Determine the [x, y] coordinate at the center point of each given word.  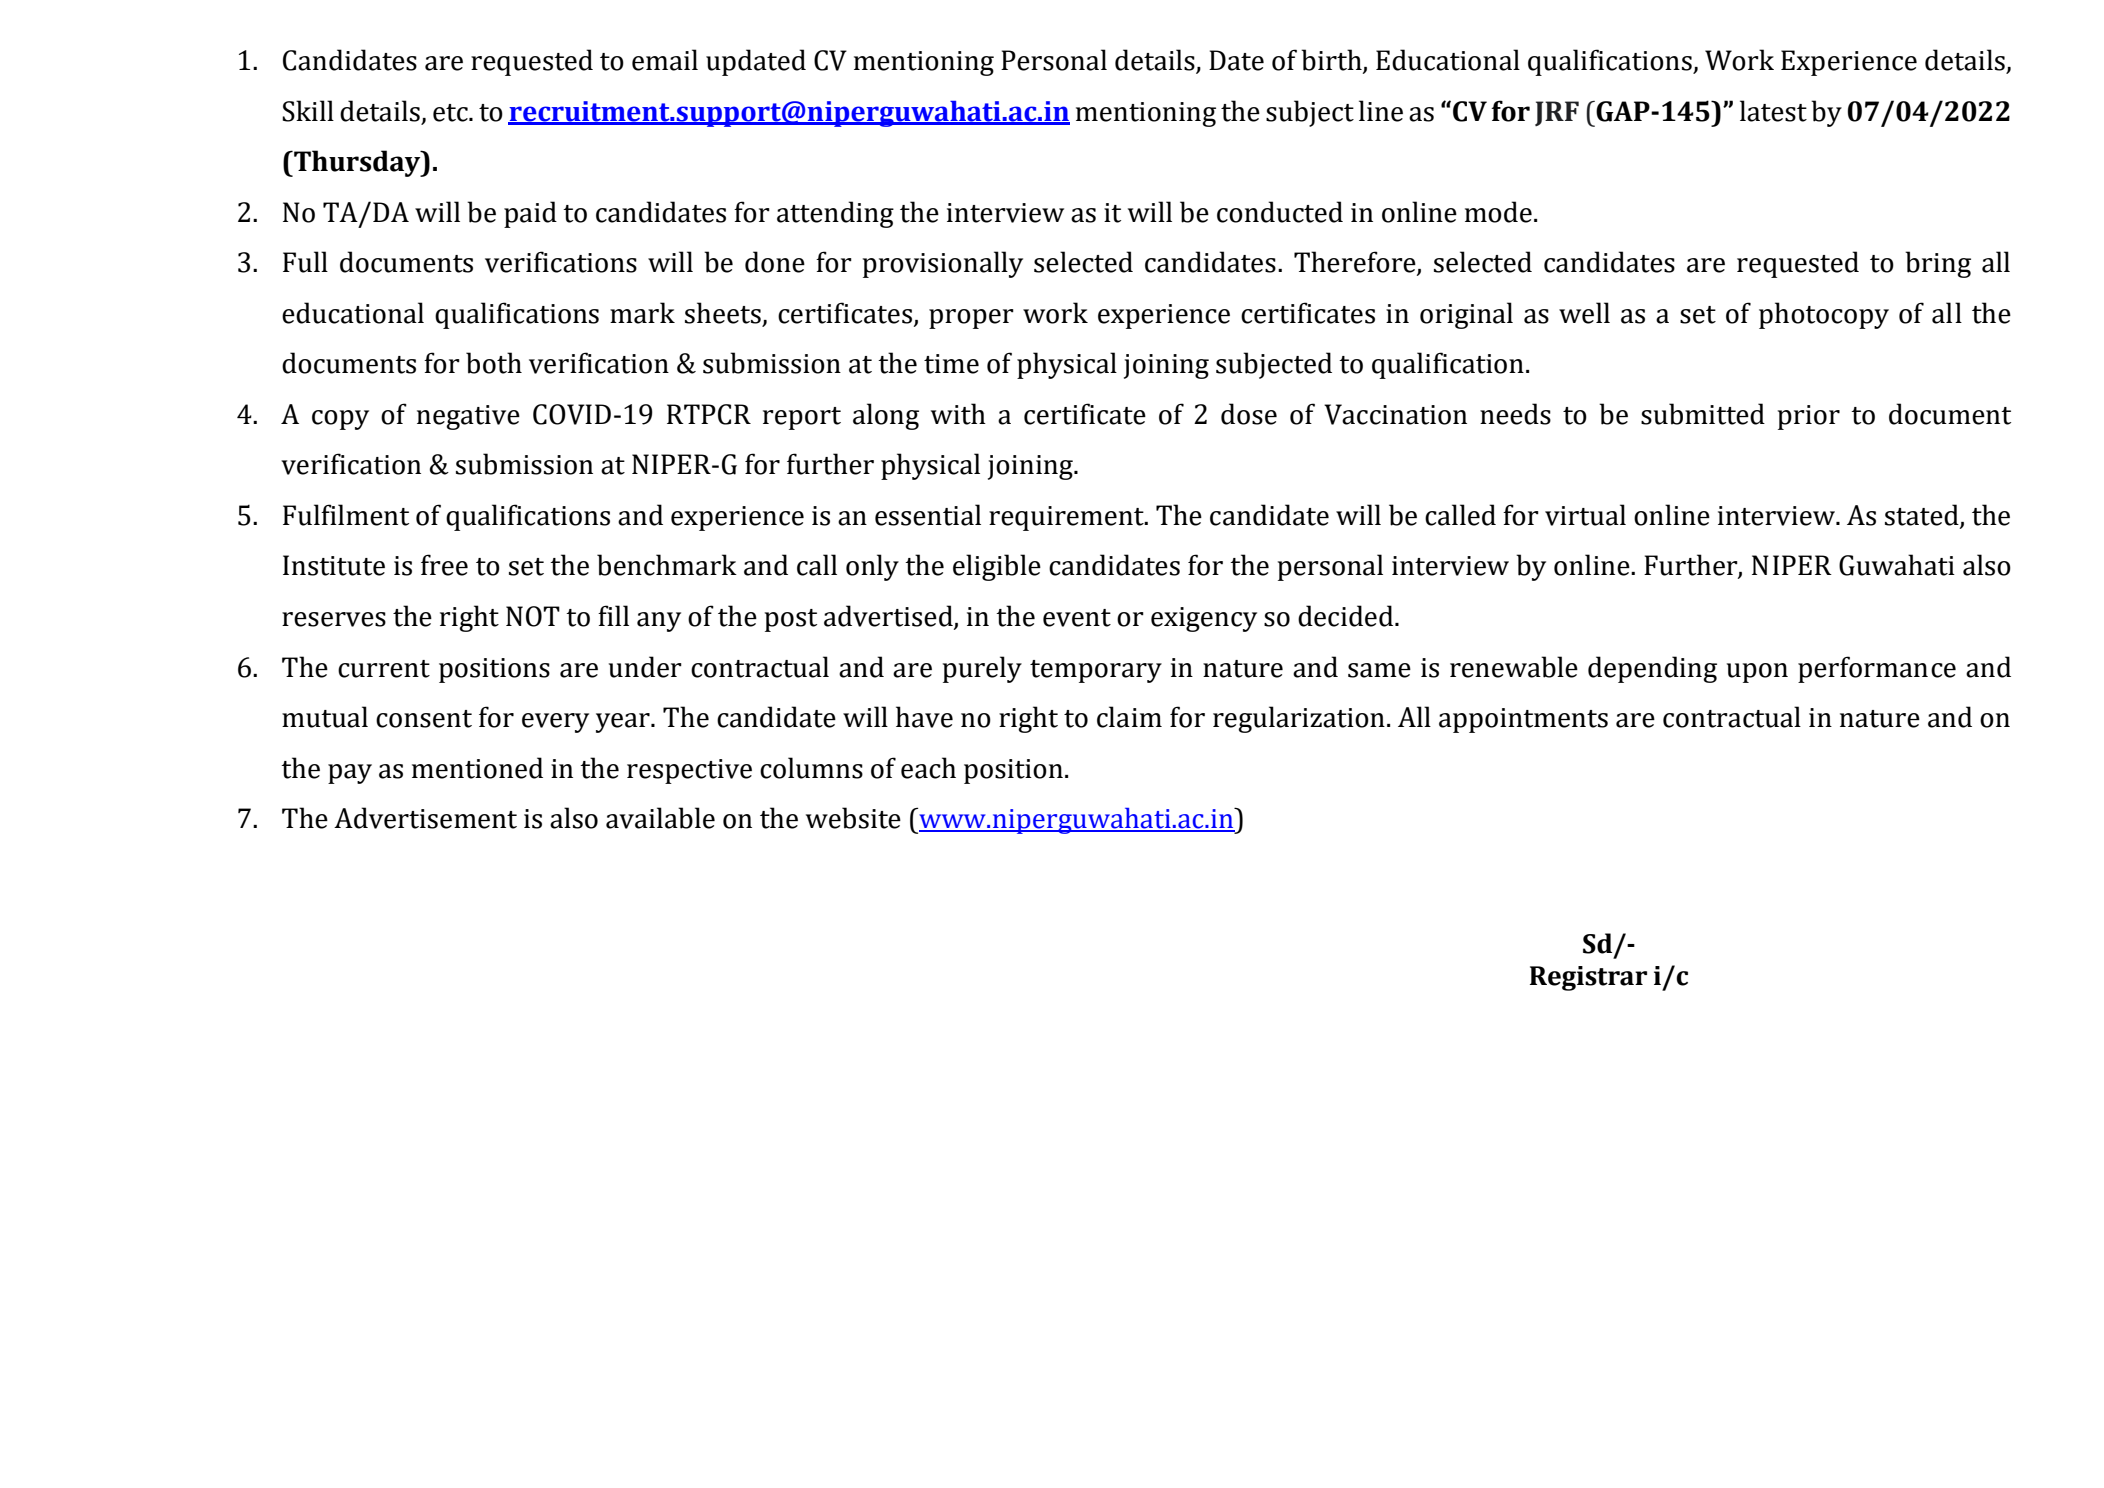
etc [451, 113]
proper [971, 319]
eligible [997, 567]
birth [1332, 61]
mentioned [477, 768]
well [1584, 313]
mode [1498, 212]
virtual [1585, 515]
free [444, 565]
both [494, 363]
